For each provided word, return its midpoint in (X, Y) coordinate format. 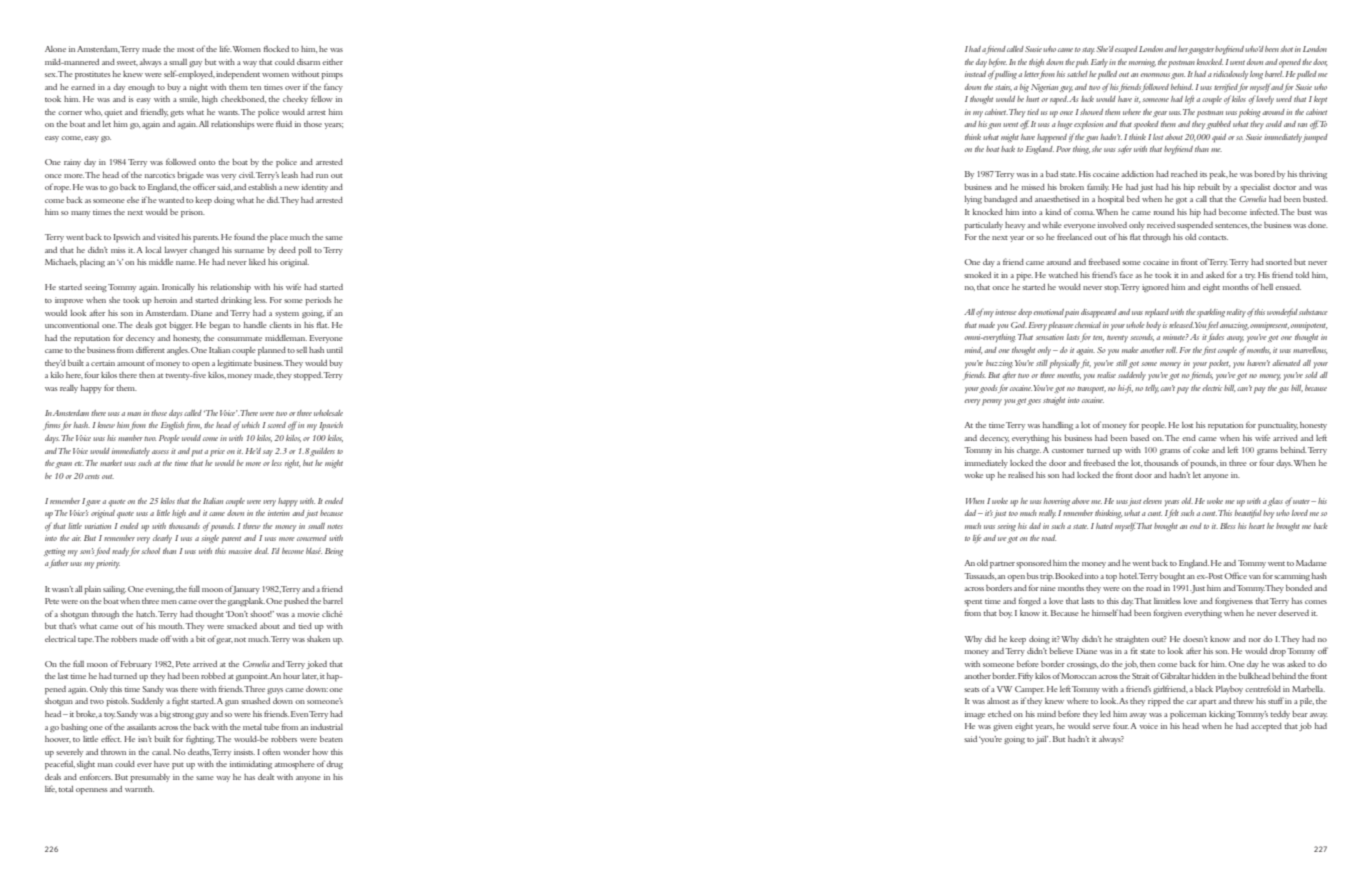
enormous (1155, 75)
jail (1041, 740)
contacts (1213, 237)
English (172, 426)
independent (238, 75)
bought (1172, 577)
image (975, 715)
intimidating (251, 765)
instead (975, 74)
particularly (983, 226)
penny (992, 402)
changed (204, 251)
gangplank (246, 602)
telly (1152, 389)
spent (973, 603)
